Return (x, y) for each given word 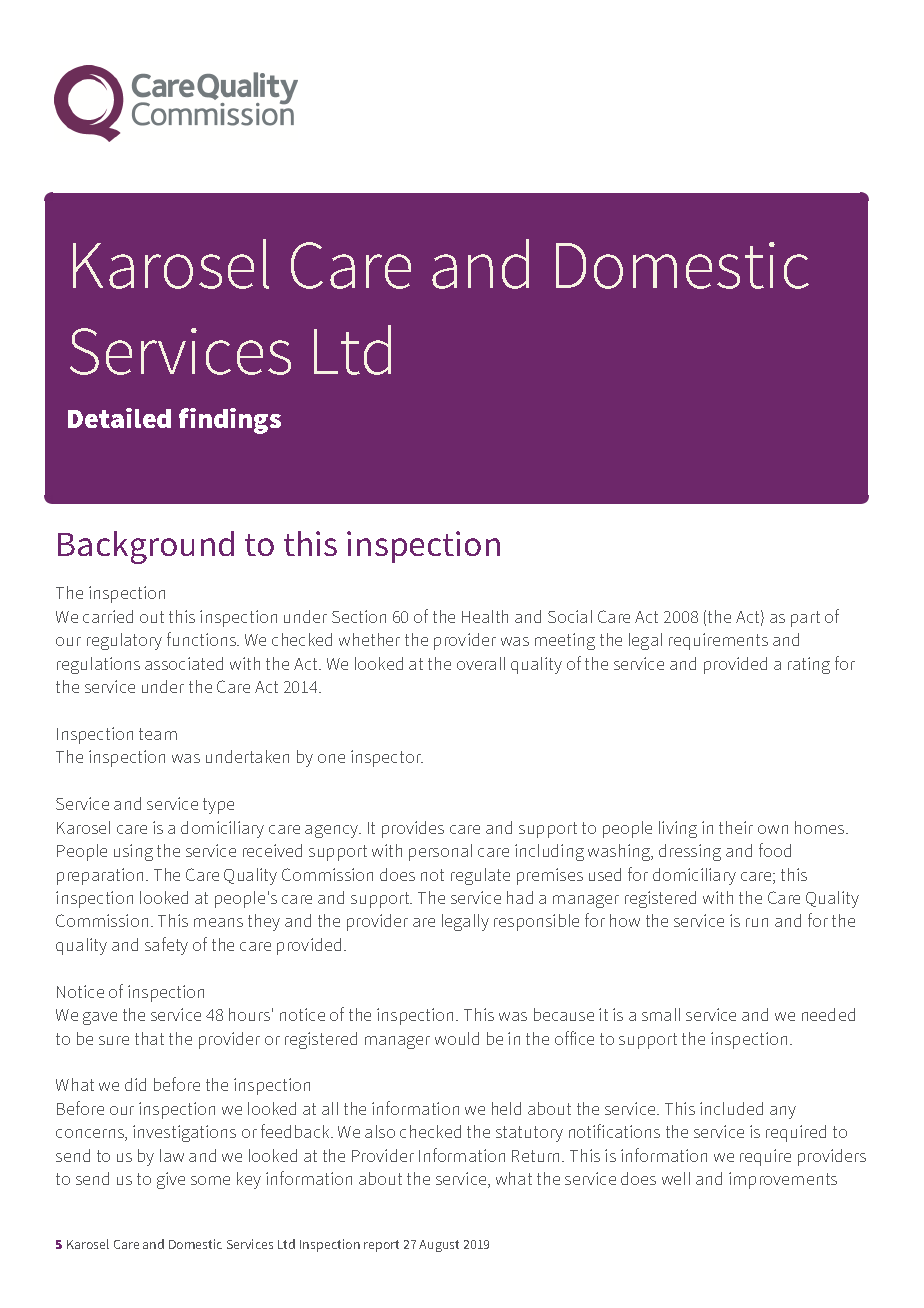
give (171, 1180)
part (805, 619)
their (736, 827)
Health (485, 616)
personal (440, 852)
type (218, 806)
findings (230, 421)
